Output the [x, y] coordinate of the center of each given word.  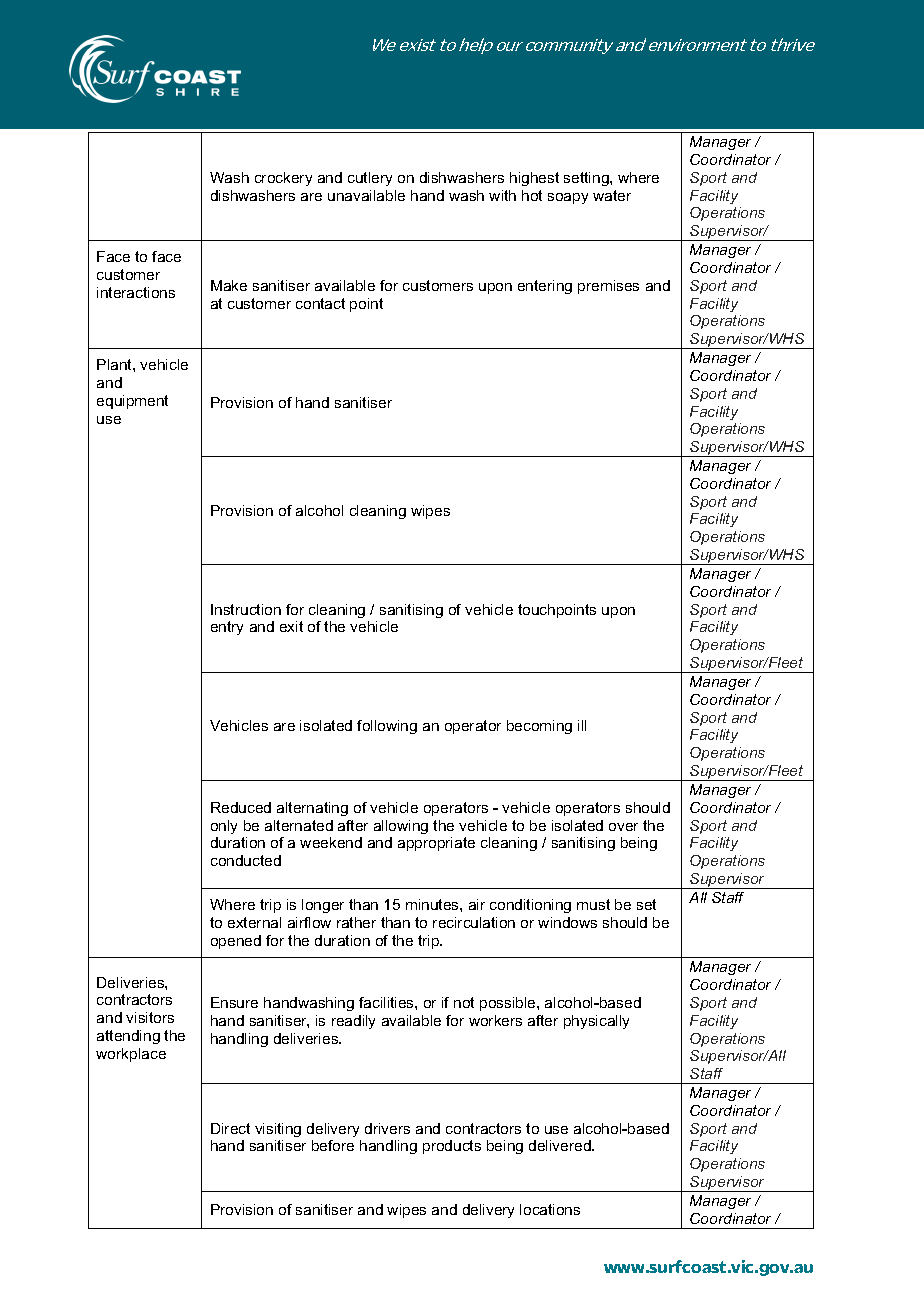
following [387, 727]
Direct [230, 1128]
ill [582, 725]
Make [229, 285]
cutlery [370, 179]
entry [227, 628]
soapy [568, 198]
